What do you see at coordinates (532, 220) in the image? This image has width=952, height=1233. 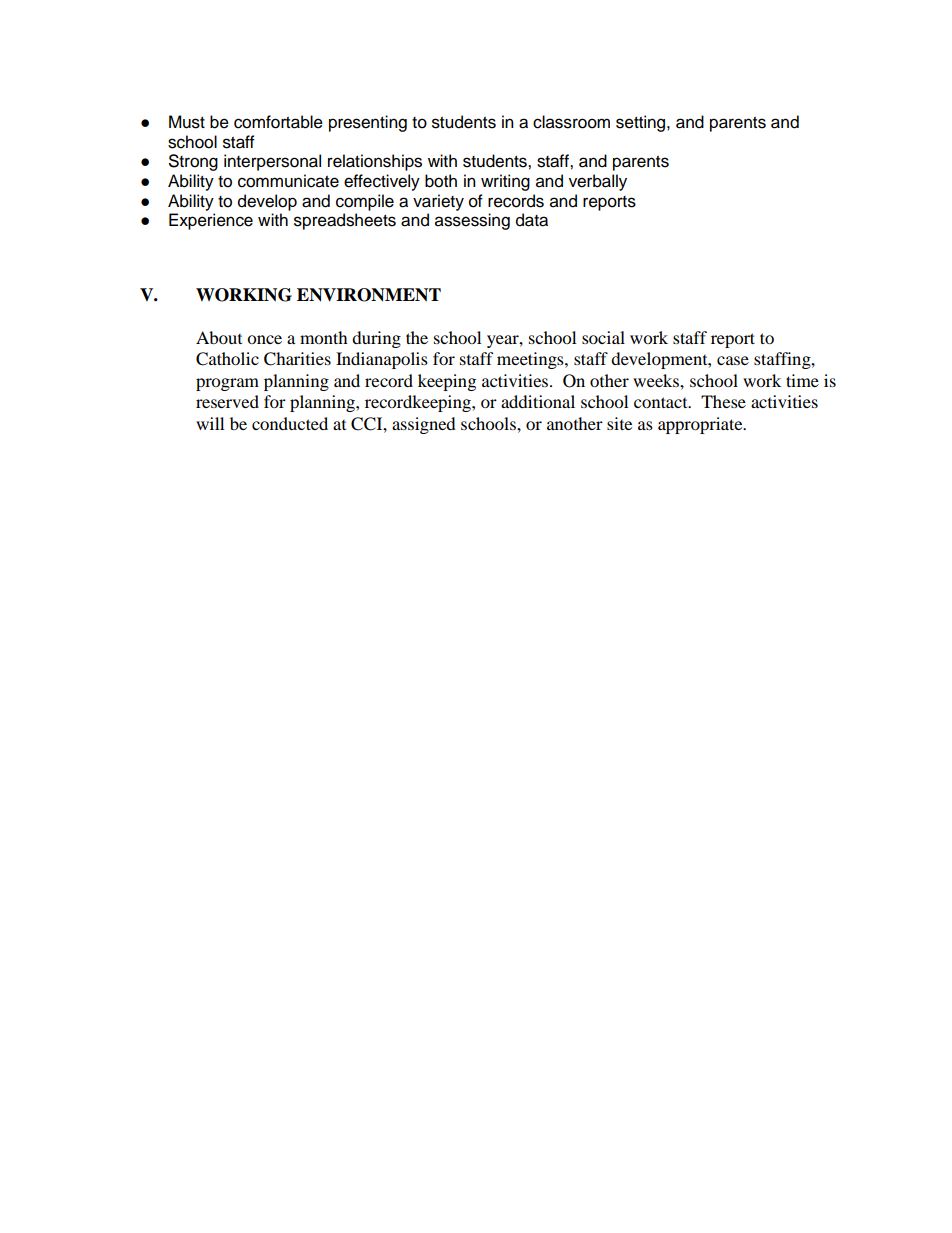 I see `data` at bounding box center [532, 220].
